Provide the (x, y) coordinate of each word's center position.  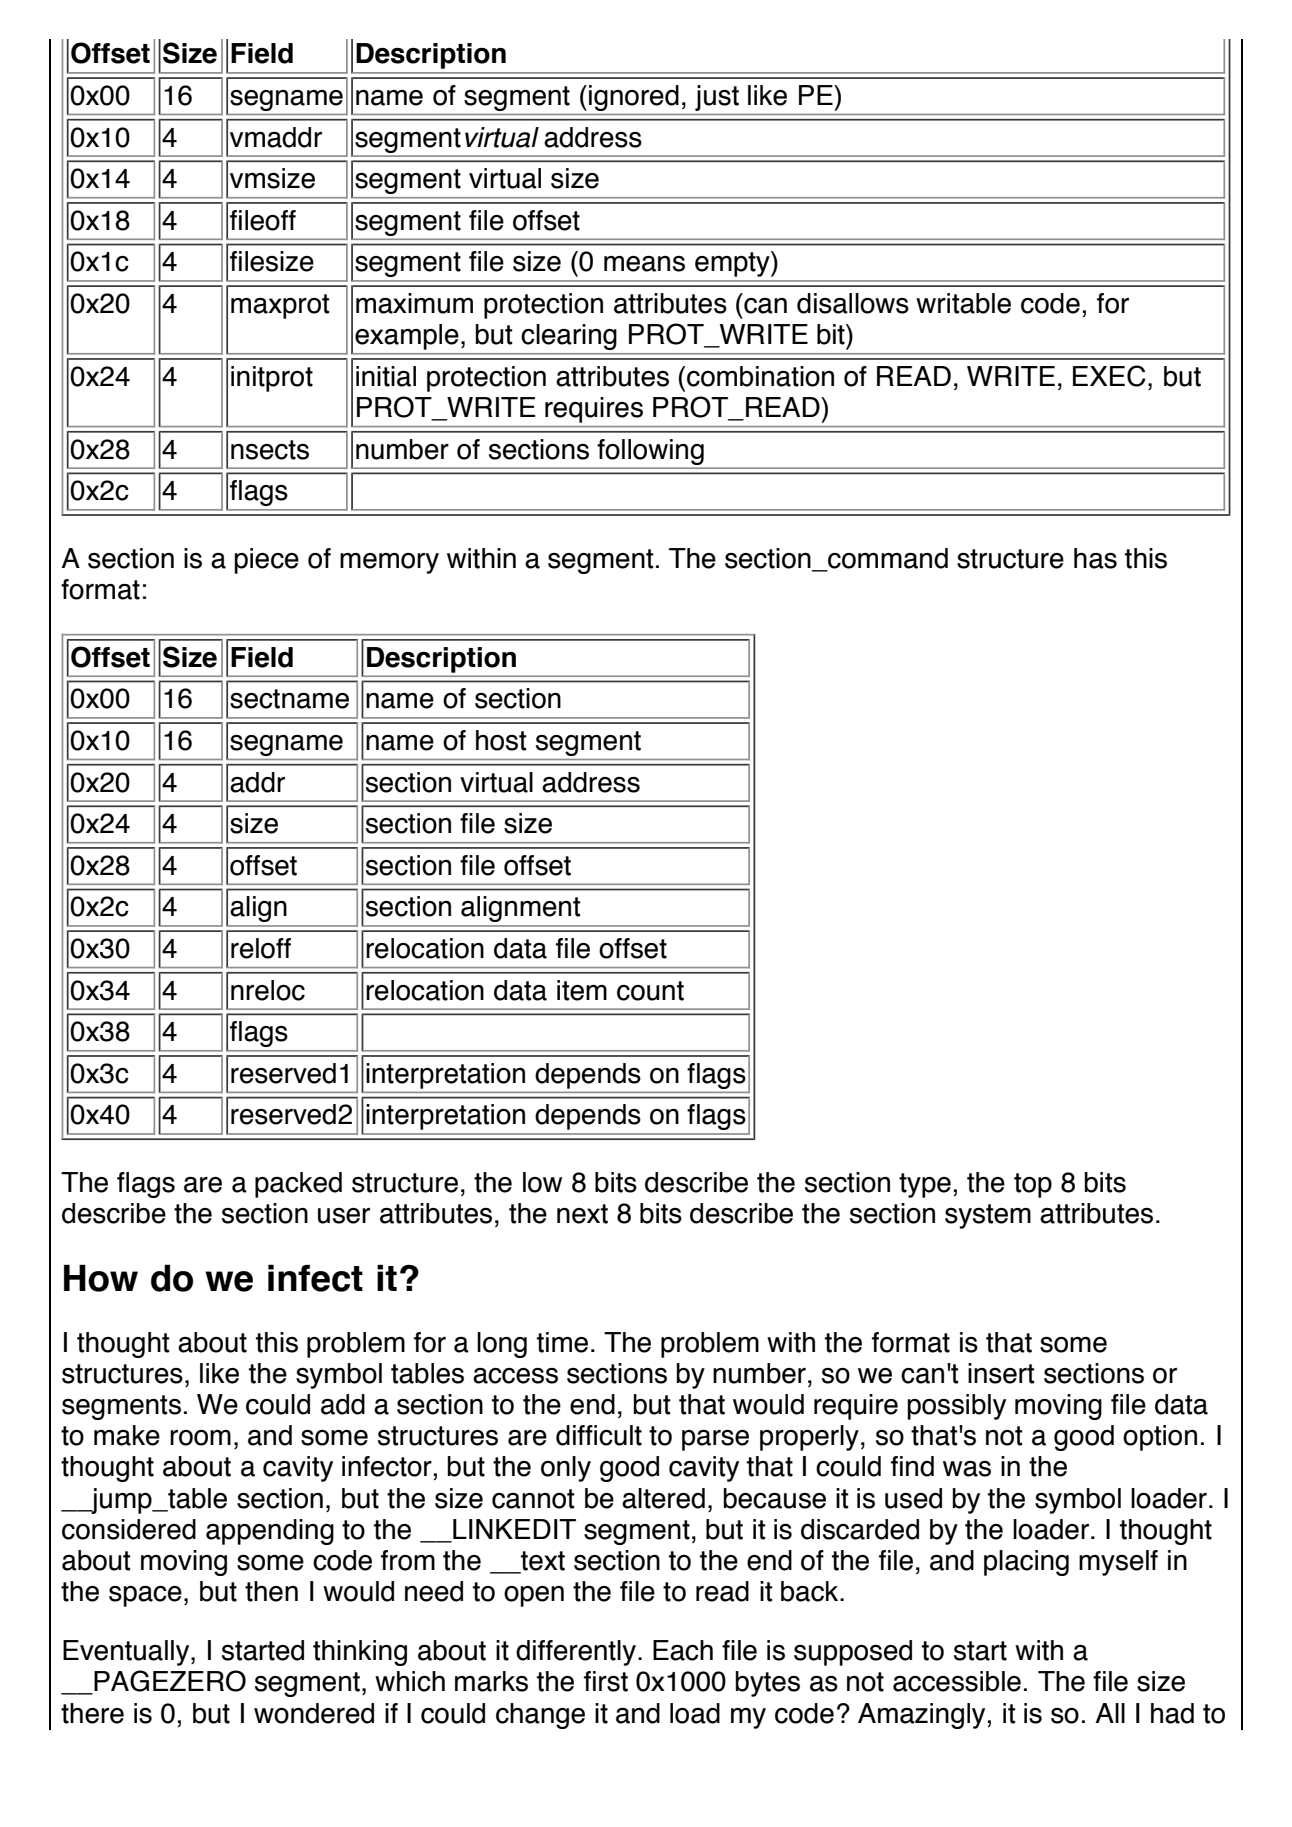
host (501, 740)
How (101, 1278)
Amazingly (921, 1716)
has (1095, 558)
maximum (414, 303)
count (650, 991)
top (1033, 1185)
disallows (853, 303)
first (606, 1681)
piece (266, 561)
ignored (634, 98)
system (988, 1216)
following (650, 452)
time (562, 1342)
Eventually (127, 1653)
